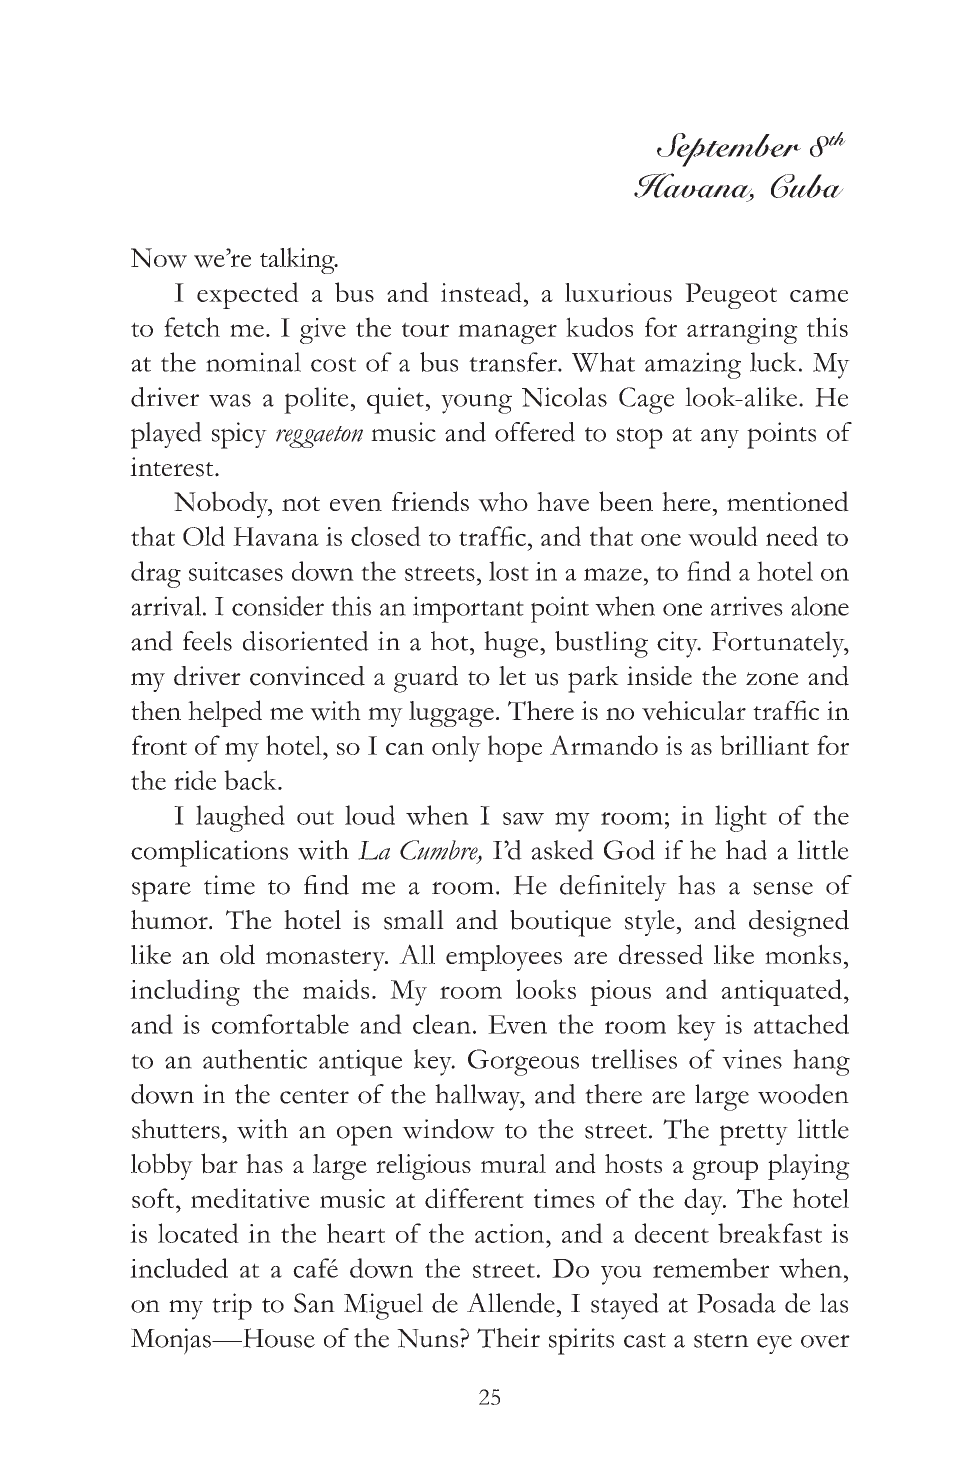  Describe the element at coordinates (280, 1024) in the page. I see `comfortable` at that location.
